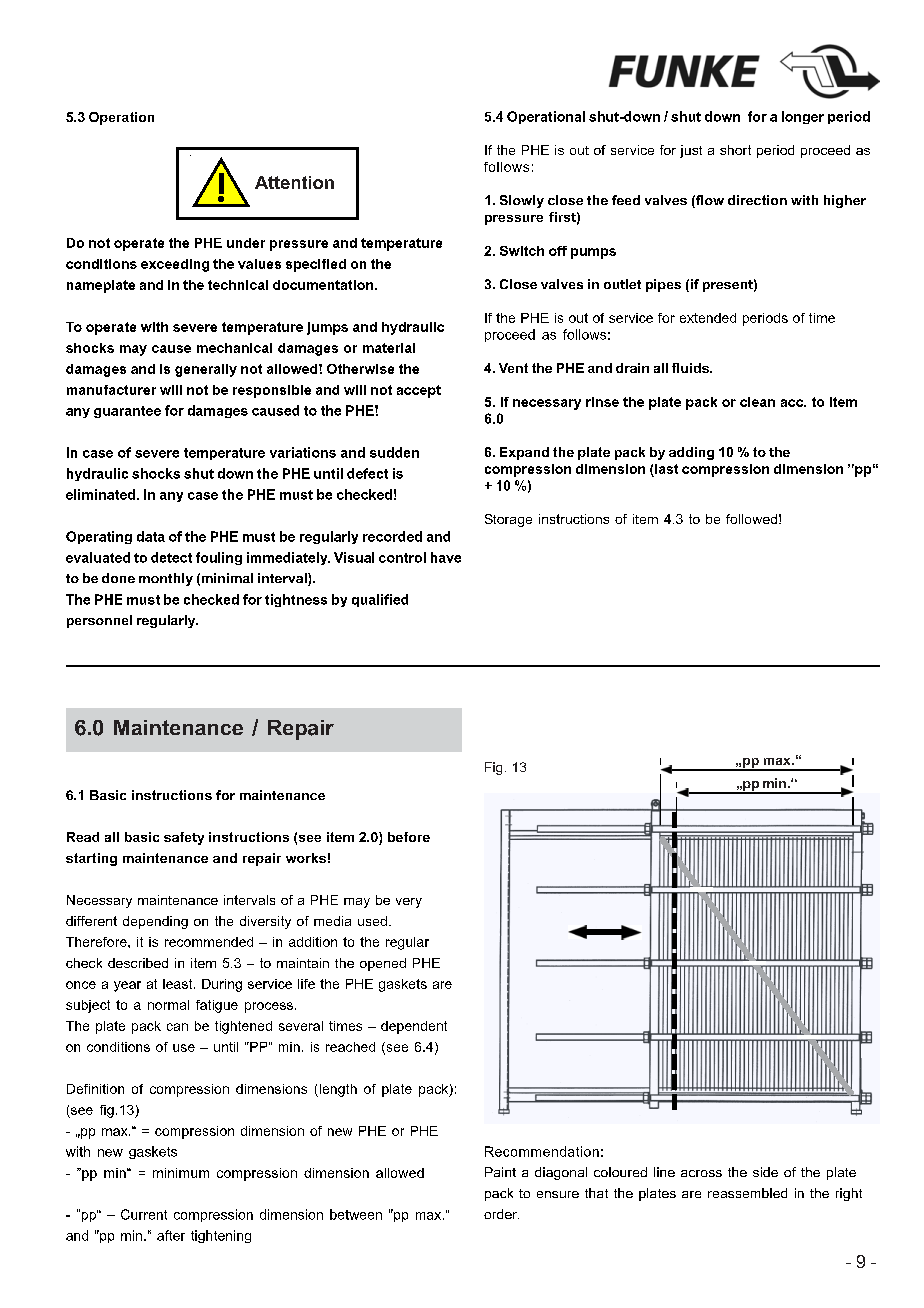 Image resolution: width=924 pixels, height=1308 pixels. Describe the element at coordinates (419, 391) in the document. I see `accept` at that location.
